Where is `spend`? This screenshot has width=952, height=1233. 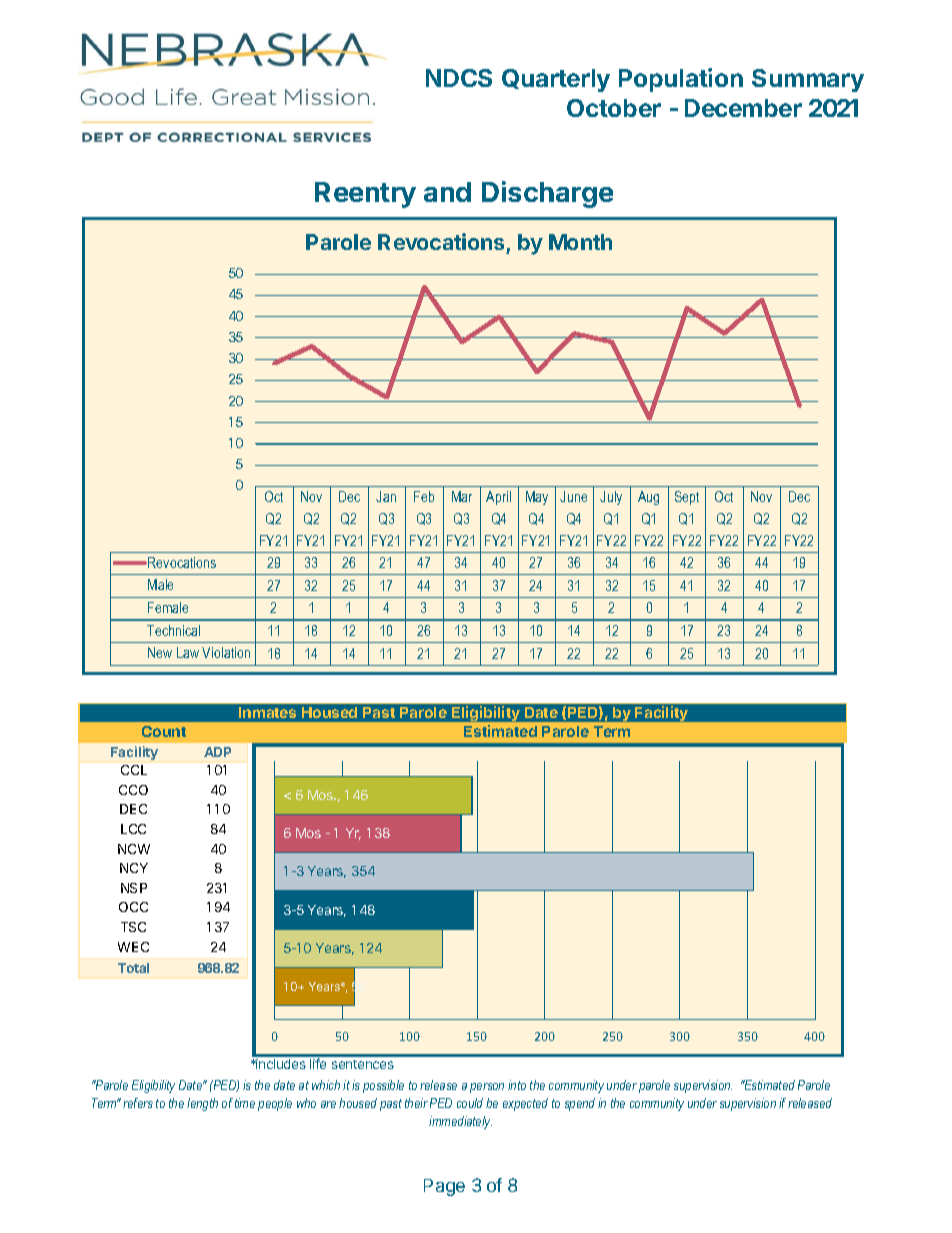 spend is located at coordinates (580, 1104).
